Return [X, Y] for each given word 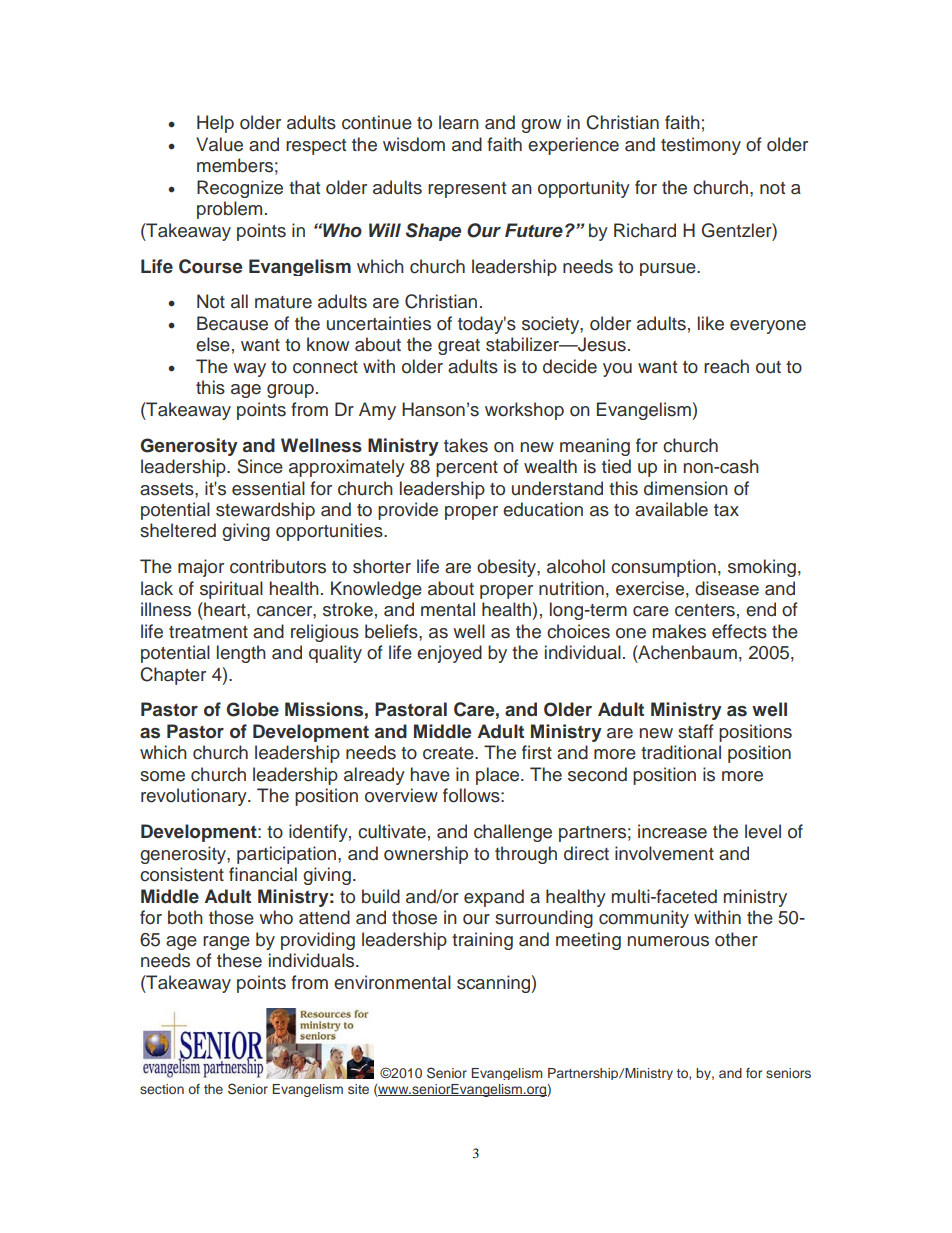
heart [225, 609]
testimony [701, 146]
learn [459, 122]
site [358, 1089]
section [162, 1089]
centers [705, 610]
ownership [426, 855]
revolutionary [195, 797]
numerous [668, 941]
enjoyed [449, 654]
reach [726, 366]
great [459, 347]
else [213, 344]
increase [672, 831]
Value [219, 144]
